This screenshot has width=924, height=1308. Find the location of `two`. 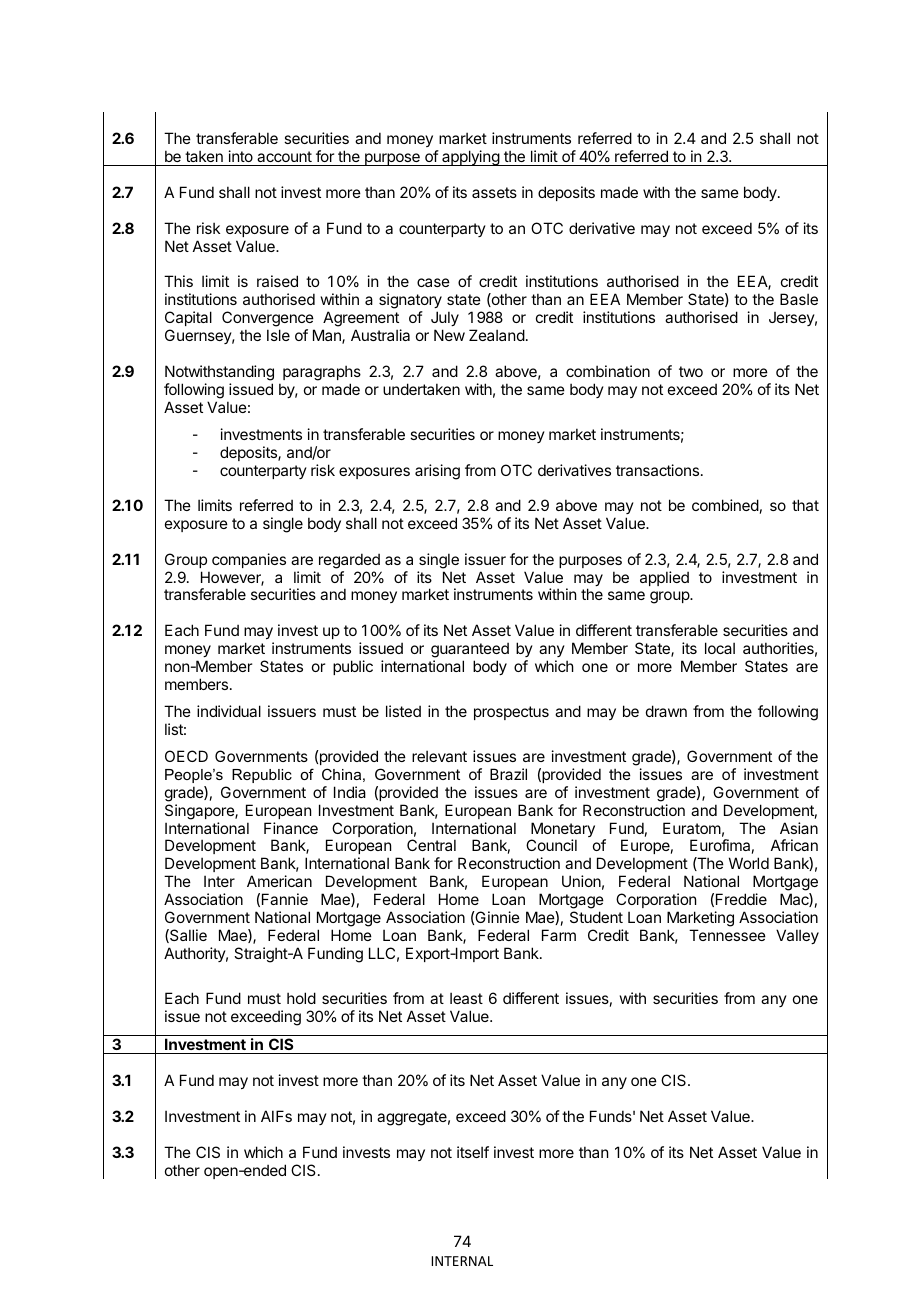

two is located at coordinates (691, 371).
